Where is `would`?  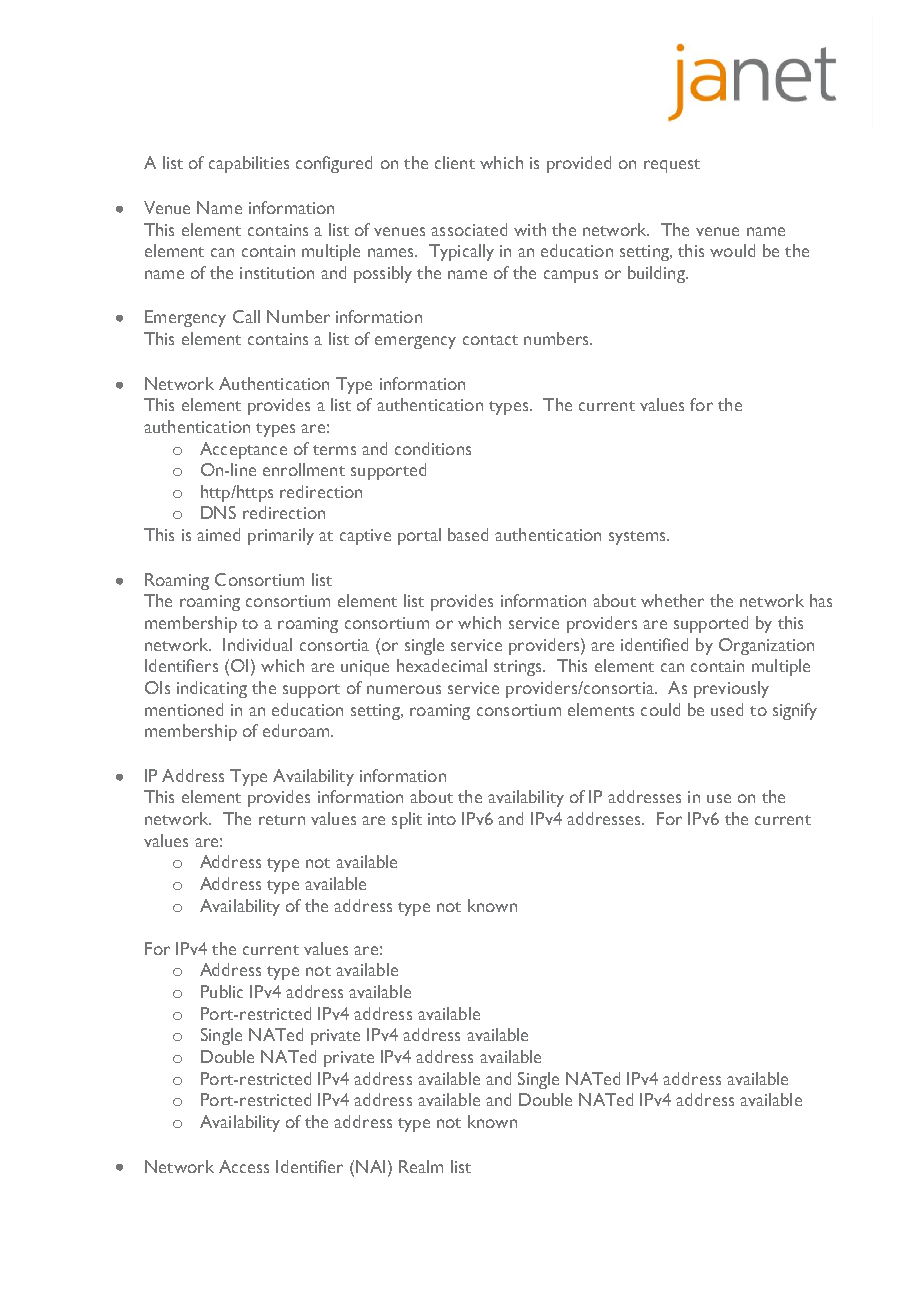
would is located at coordinates (732, 250).
